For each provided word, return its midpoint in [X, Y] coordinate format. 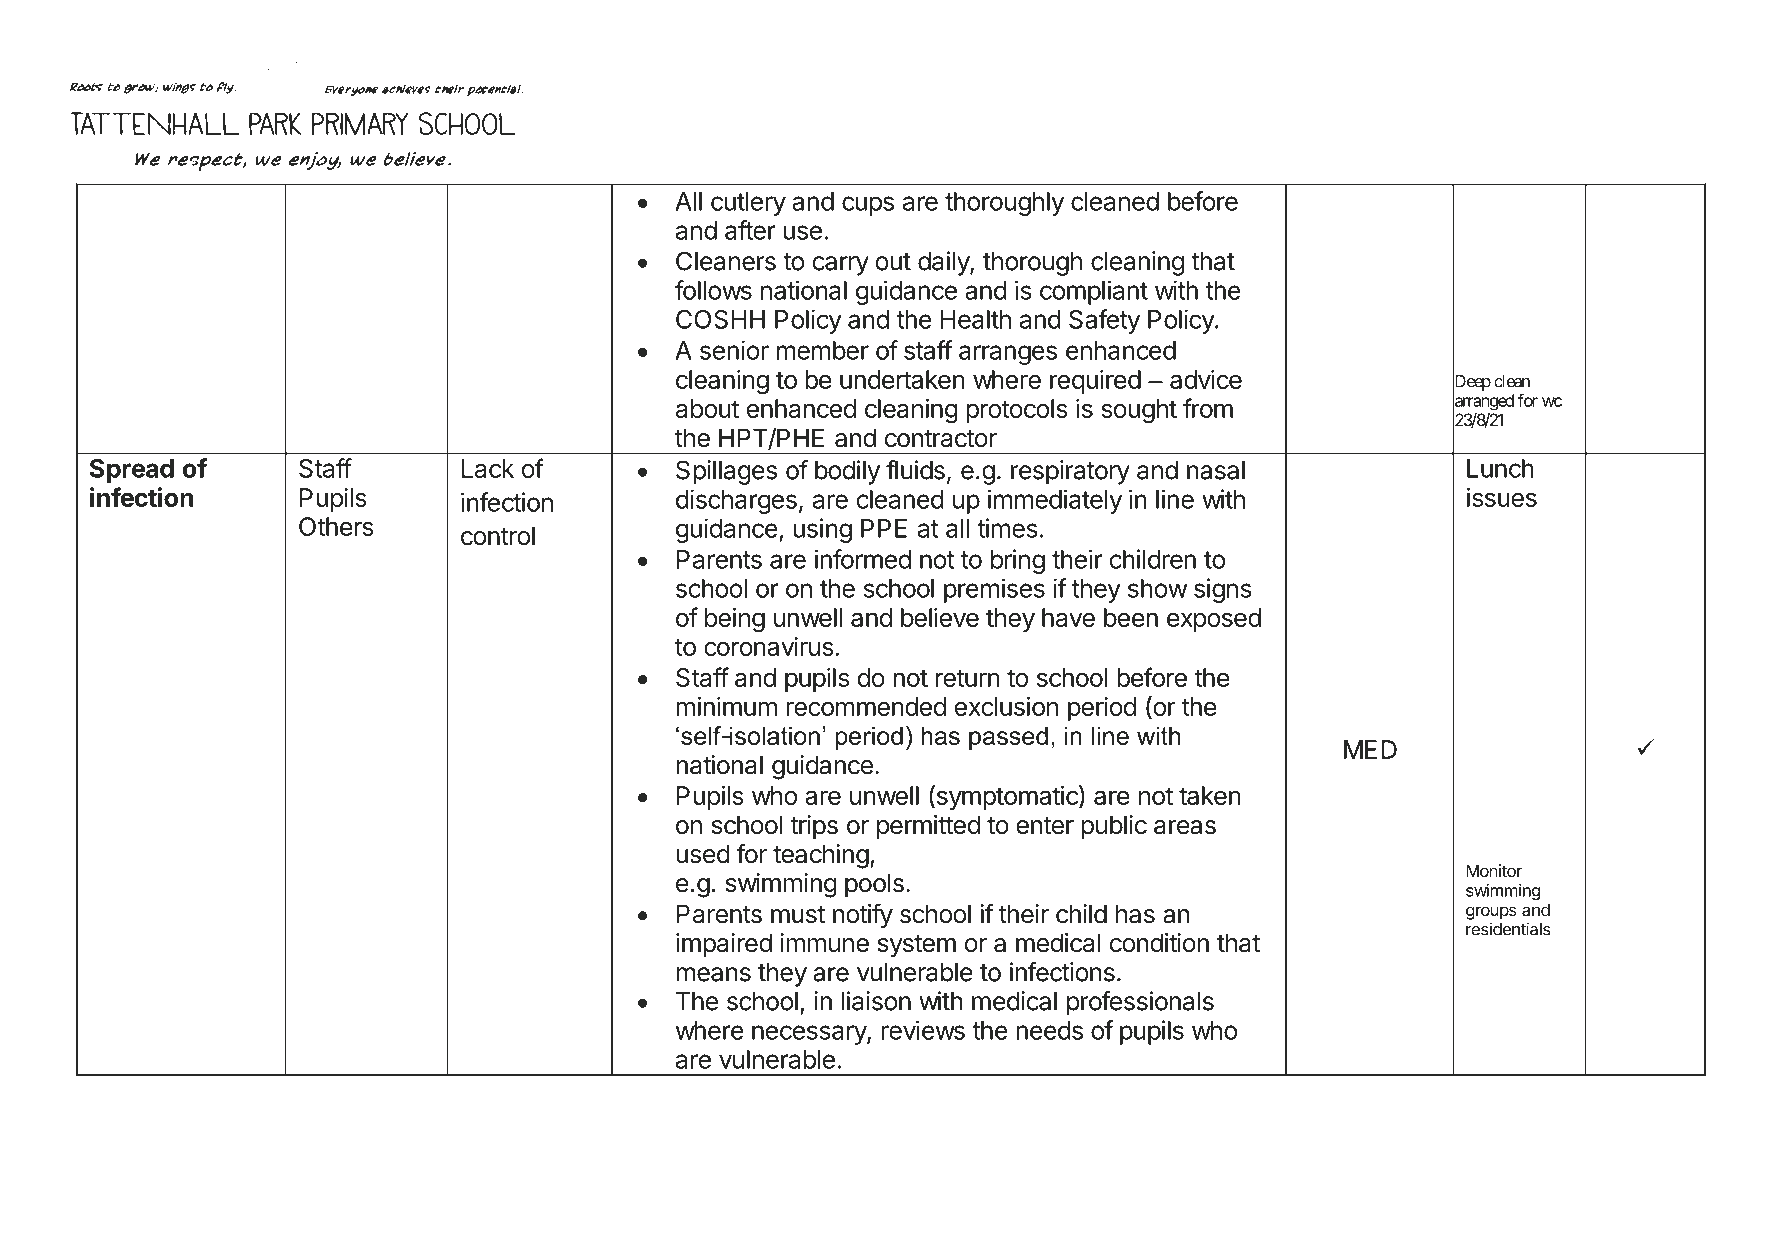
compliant [1094, 292]
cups [868, 206]
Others [336, 526]
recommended [866, 706]
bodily [847, 472]
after [750, 230]
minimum [726, 706]
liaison [876, 1001]
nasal [1216, 470]
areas [1185, 827]
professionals [1140, 1003]
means [713, 974]
